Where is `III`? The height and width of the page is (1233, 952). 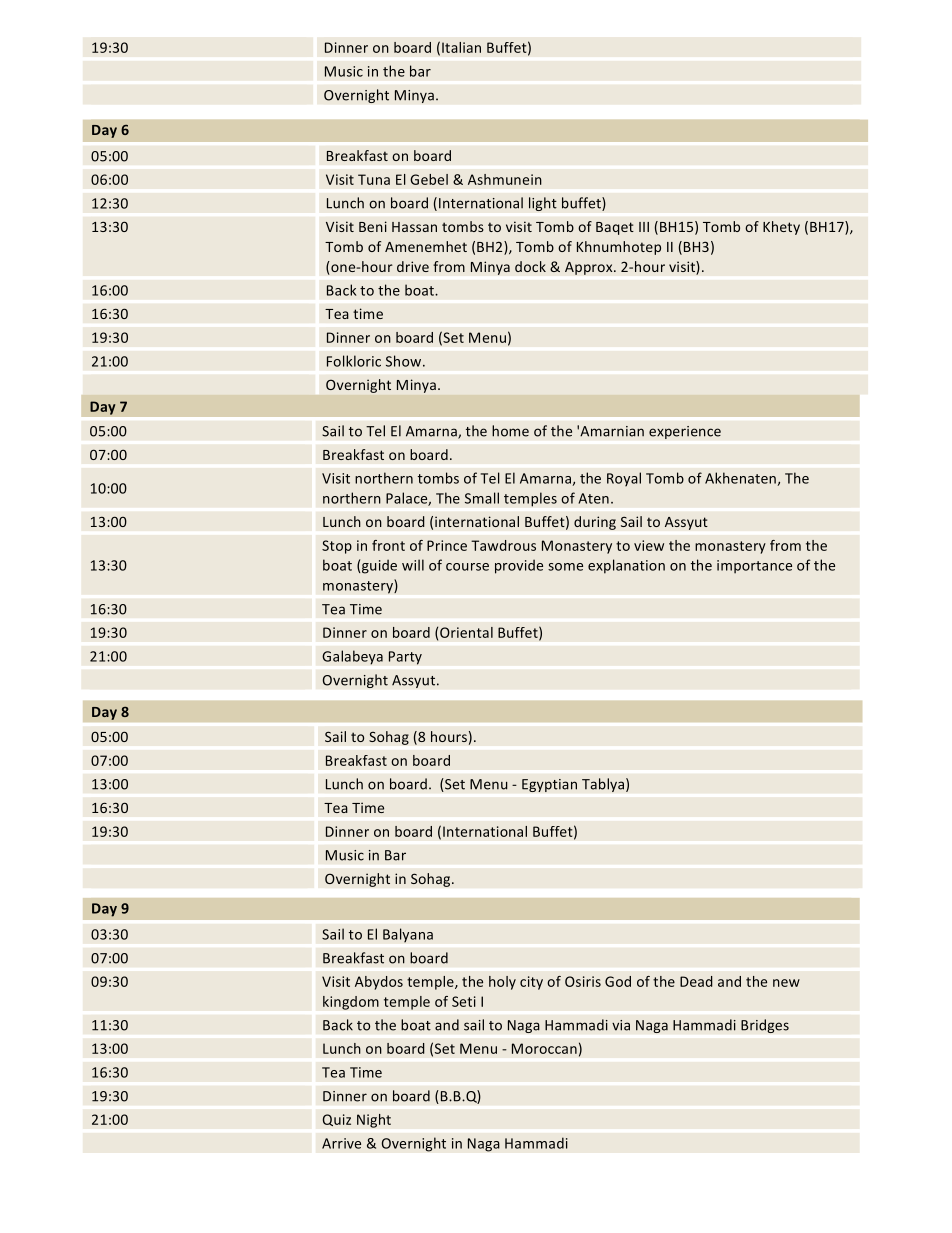
III is located at coordinates (644, 227).
